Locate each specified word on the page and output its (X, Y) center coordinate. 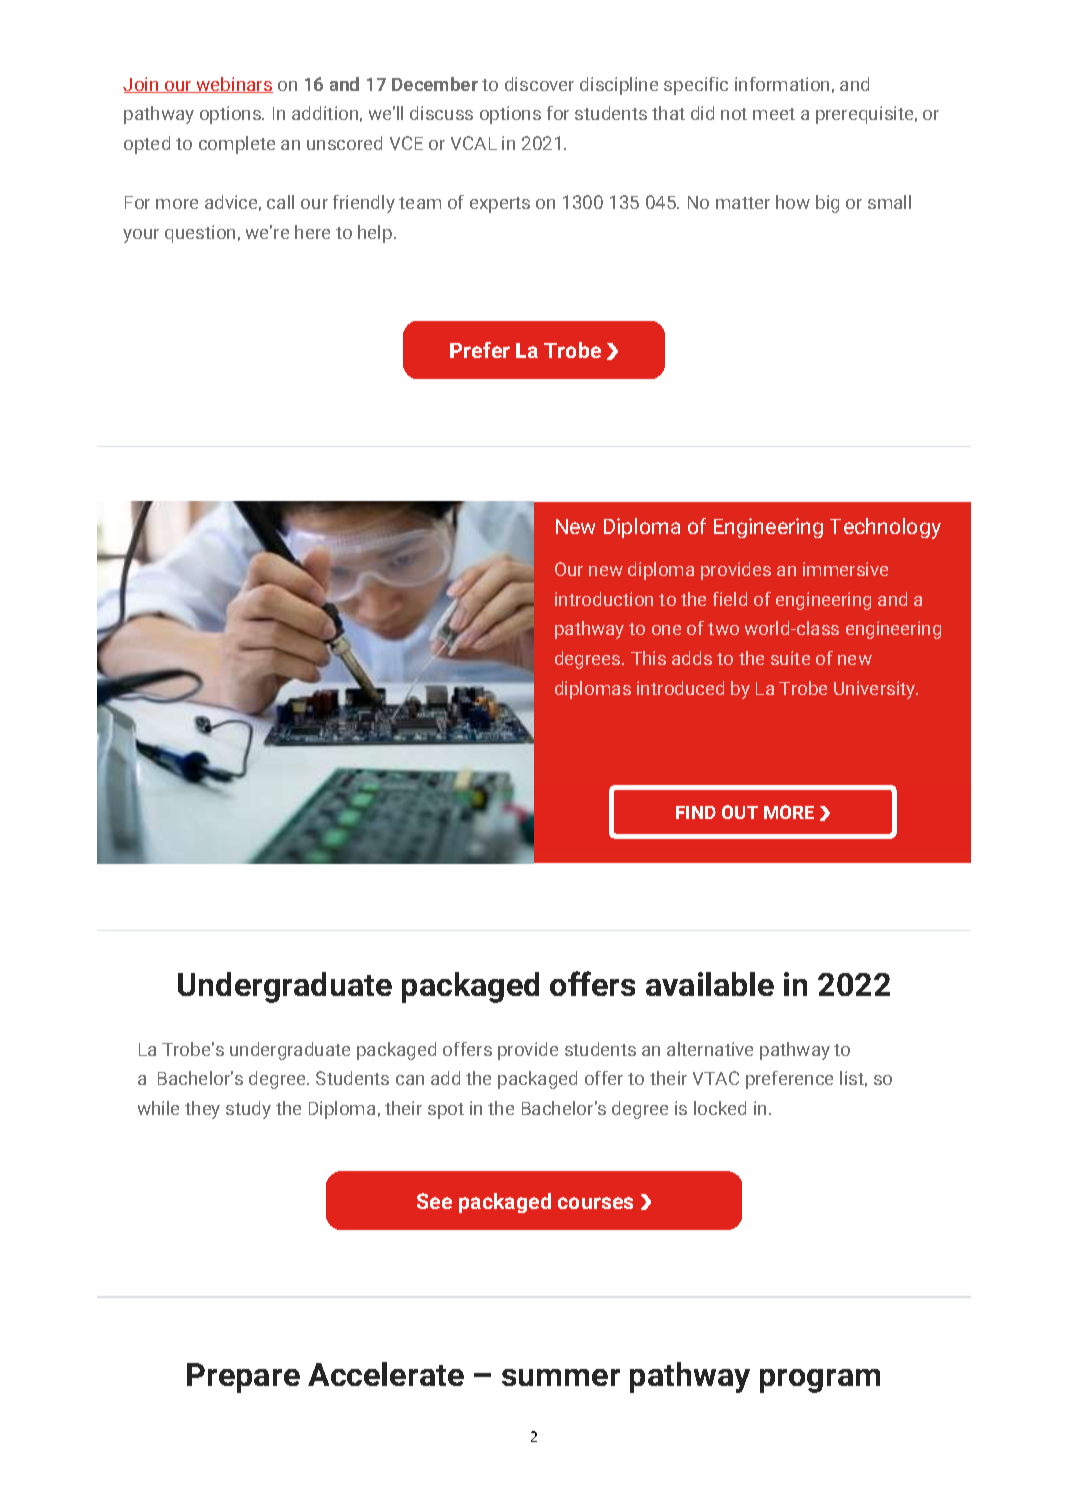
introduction (604, 599)
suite (790, 658)
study (248, 1110)
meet (774, 114)
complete (237, 145)
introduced (680, 688)
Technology (885, 528)
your (141, 236)
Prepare (243, 1378)
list (853, 1079)
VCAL (474, 143)
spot (446, 1111)
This (648, 658)
